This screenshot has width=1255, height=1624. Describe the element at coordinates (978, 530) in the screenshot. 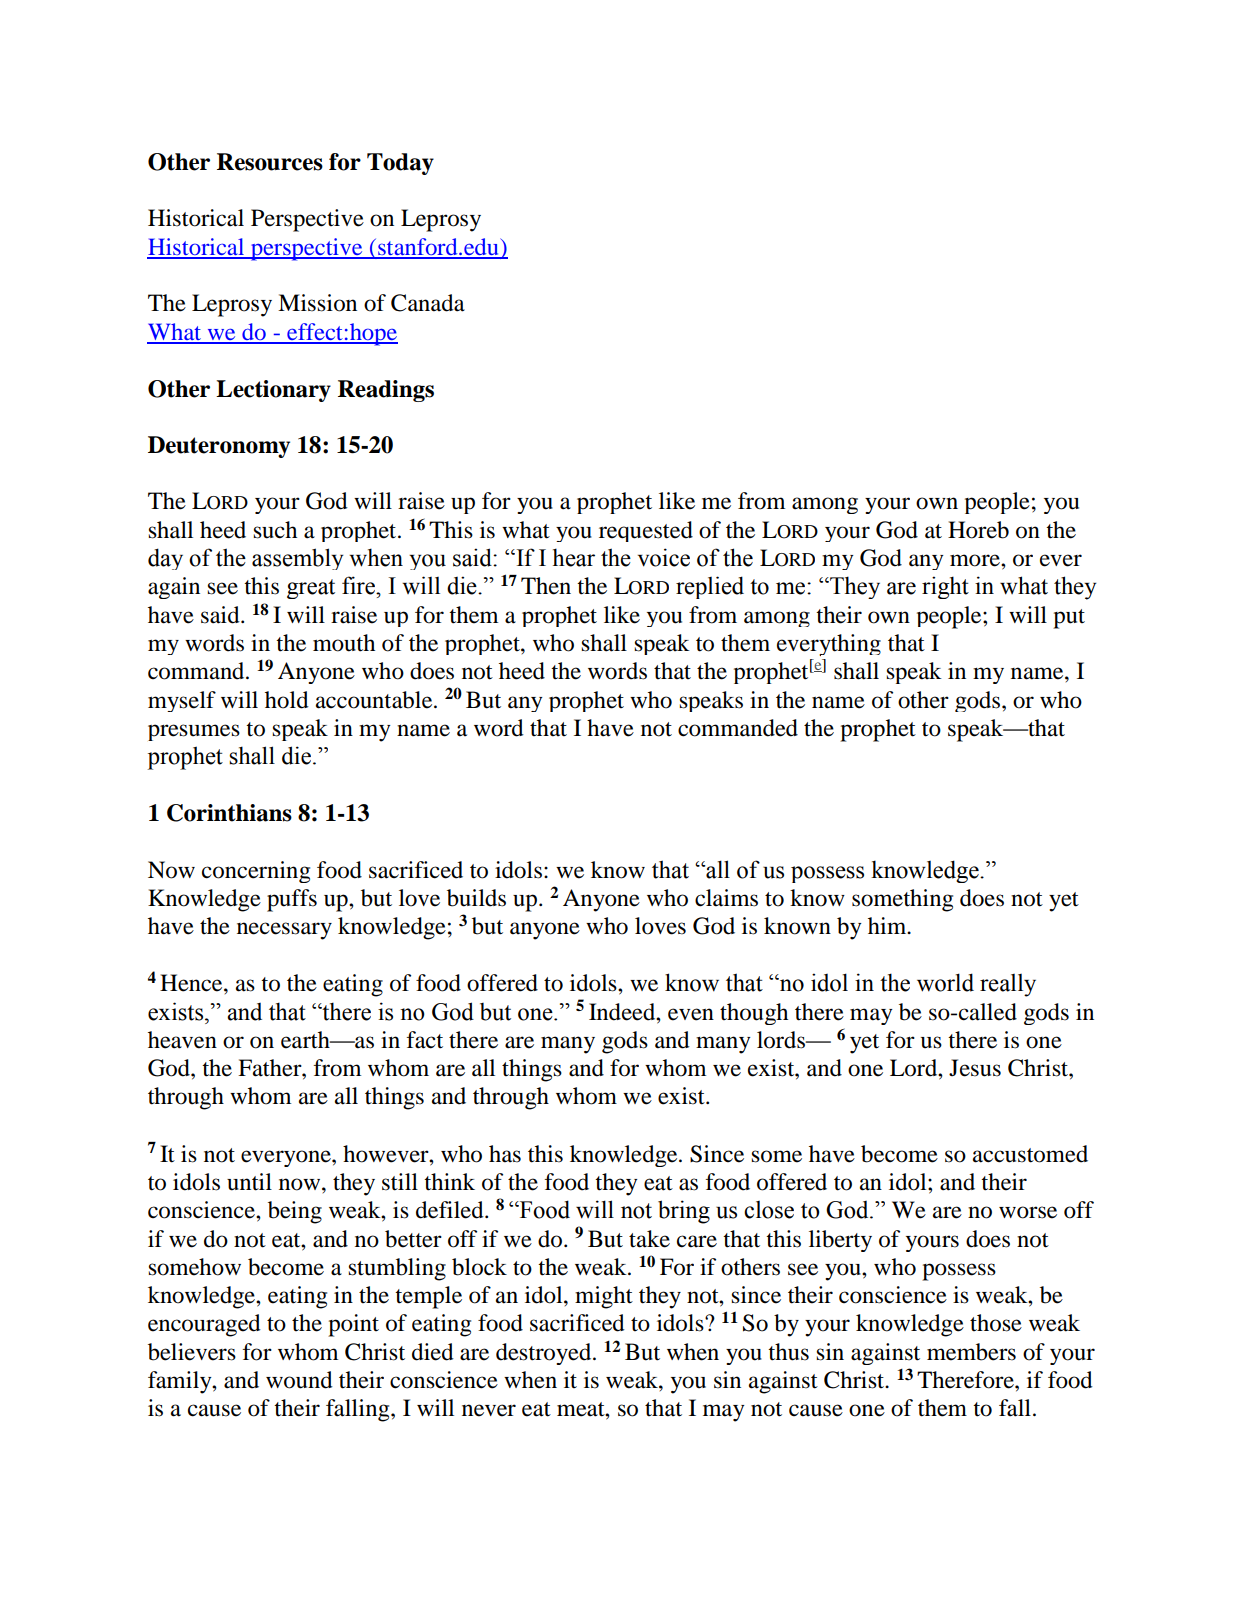

I see `Horeb` at that location.
